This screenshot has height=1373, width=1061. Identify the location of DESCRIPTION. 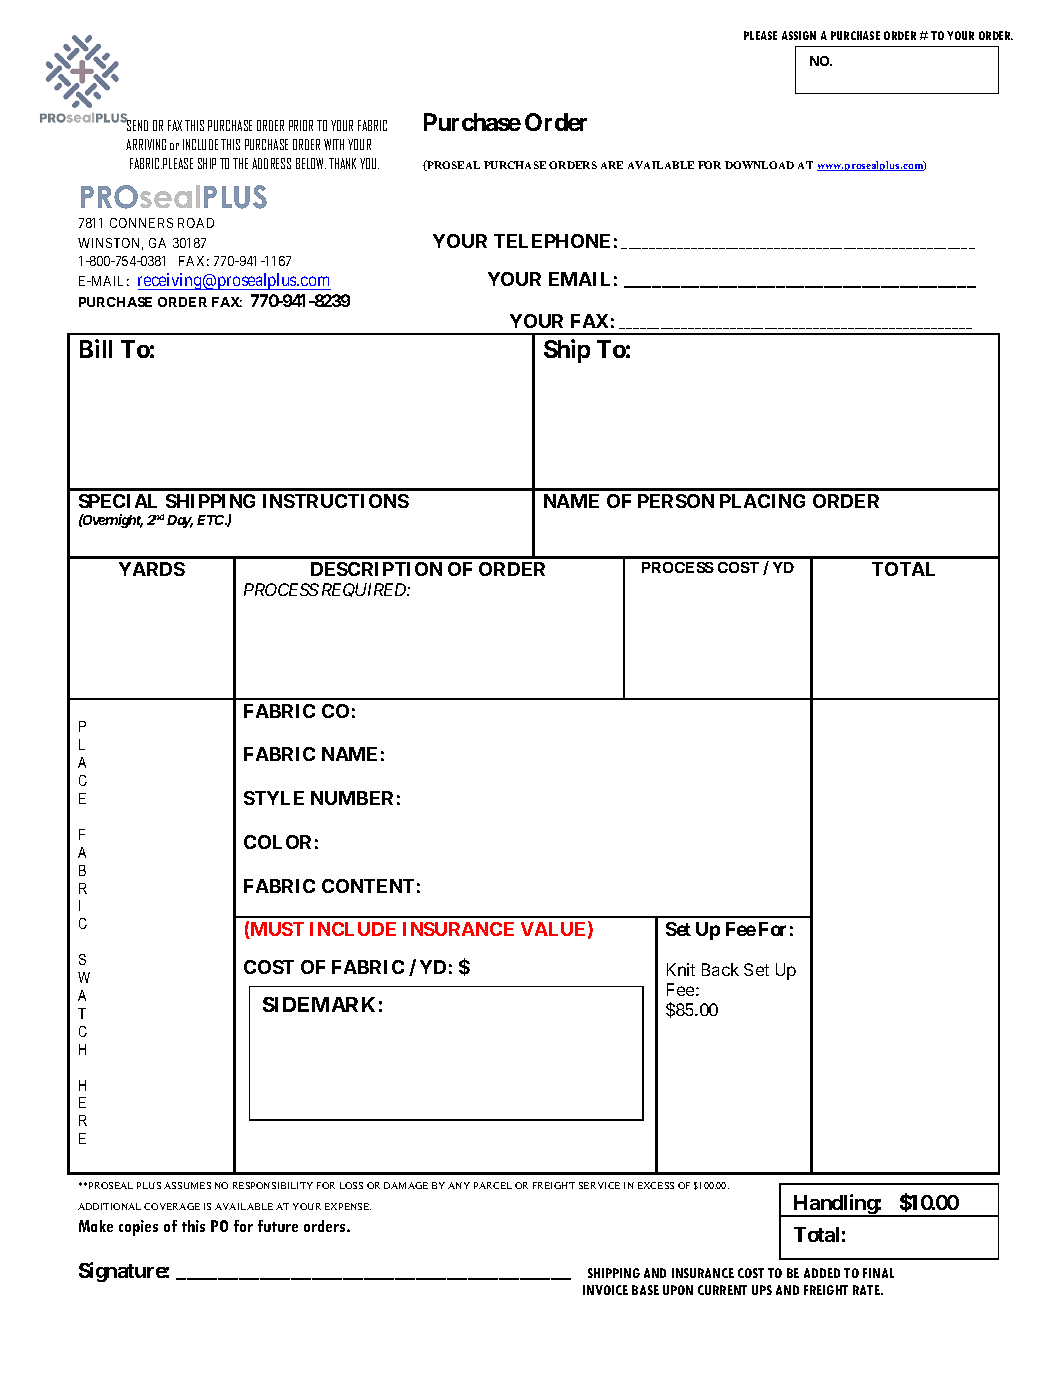
(376, 569).
